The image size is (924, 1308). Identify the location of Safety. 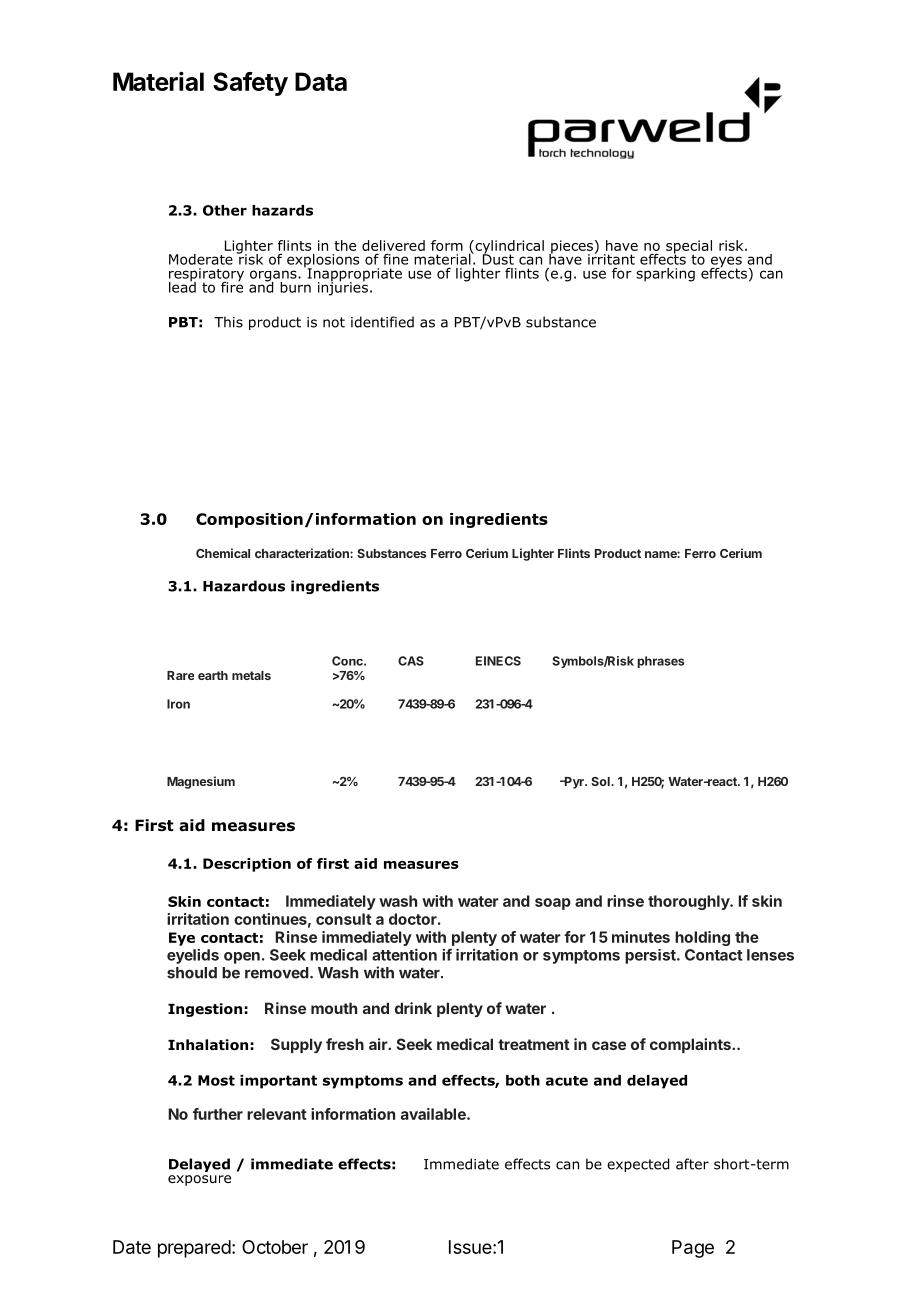
(250, 84).
